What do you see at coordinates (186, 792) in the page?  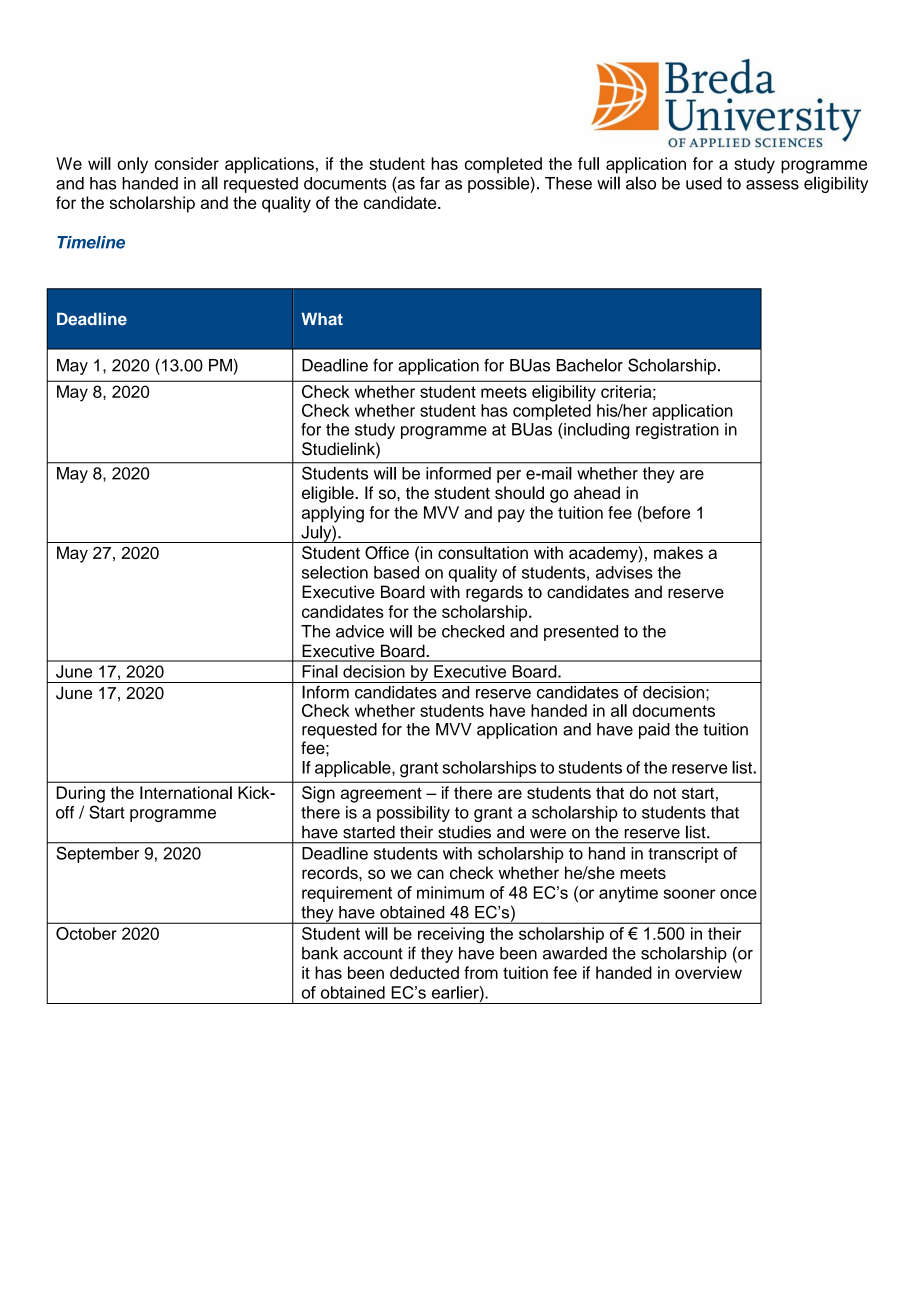 I see `International` at bounding box center [186, 792].
